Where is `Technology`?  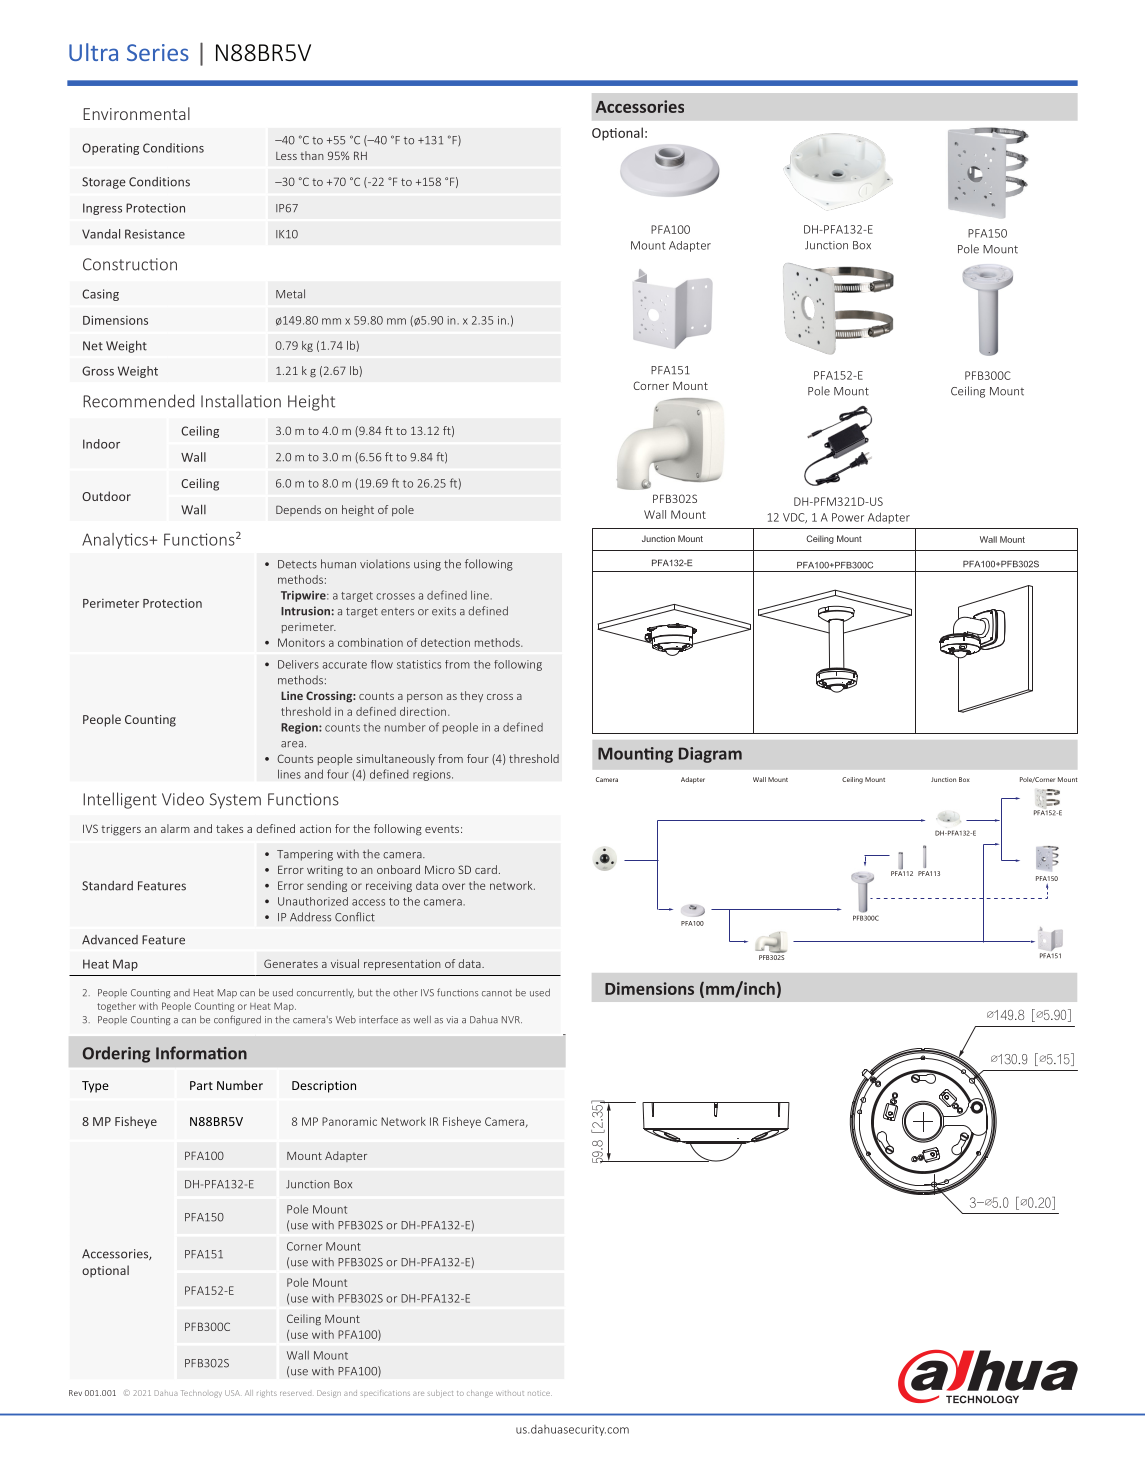
Technology is located at coordinates (201, 1394).
